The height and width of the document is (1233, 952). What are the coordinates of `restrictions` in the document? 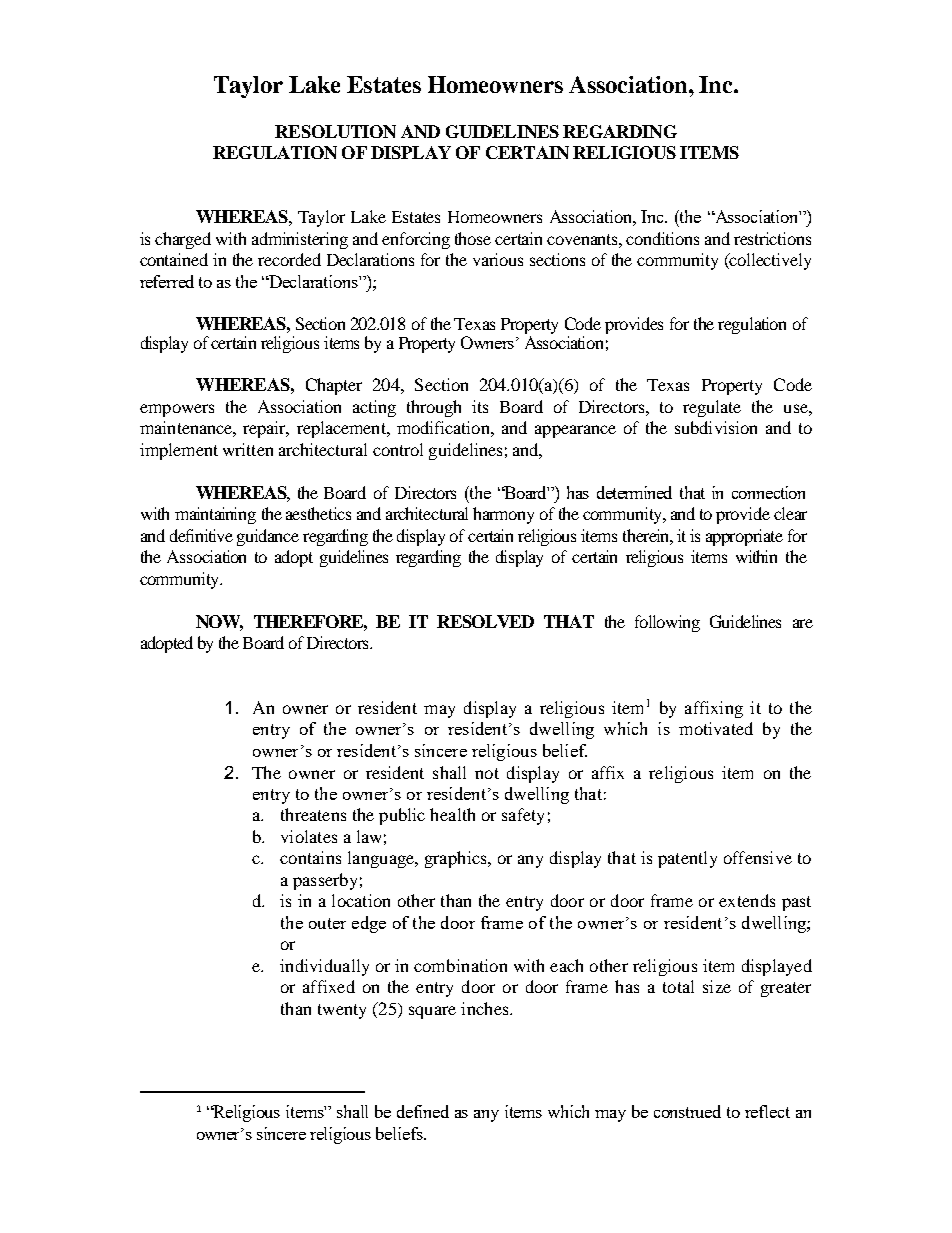 It's located at (772, 238).
